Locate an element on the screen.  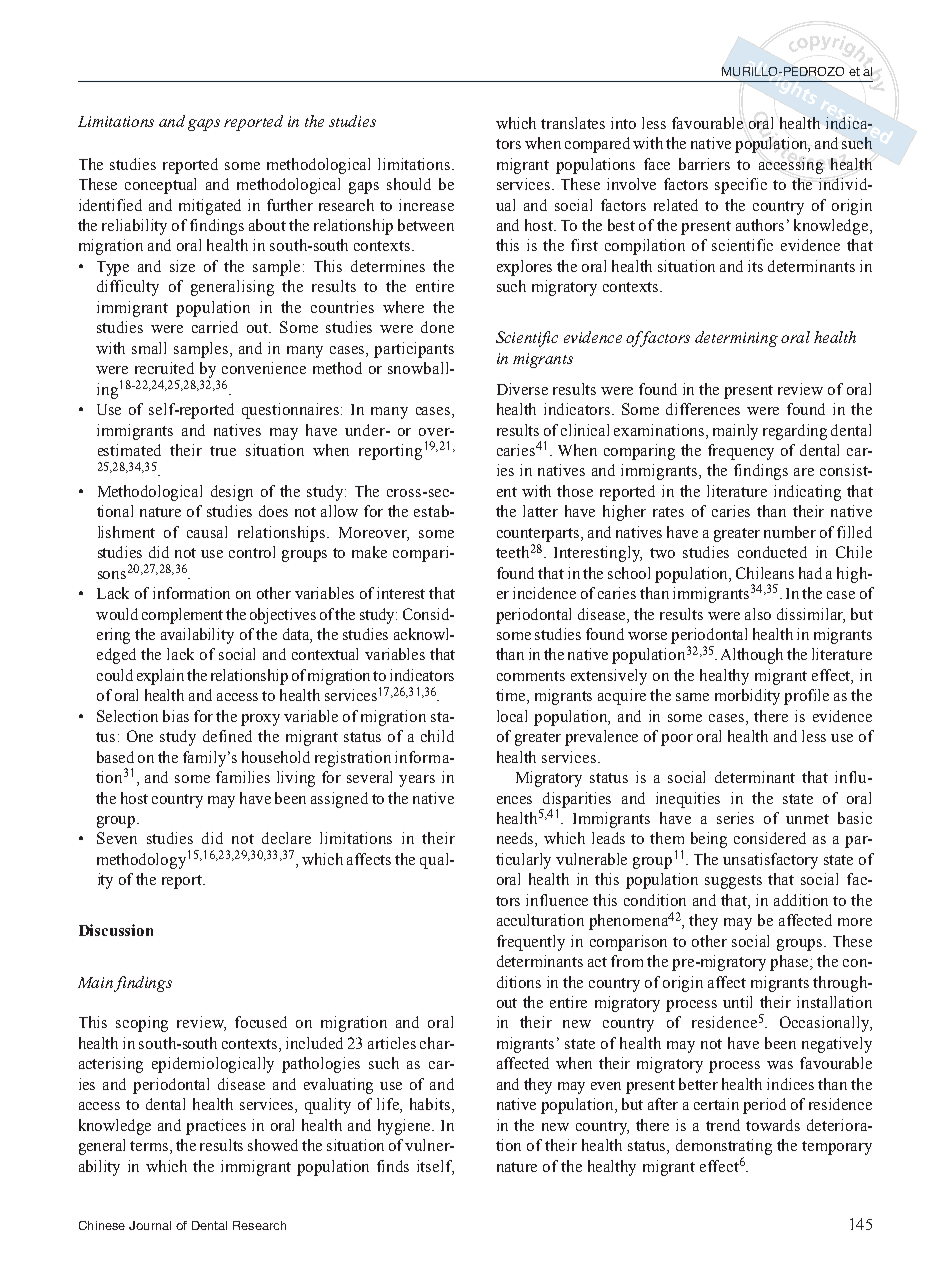
Although is located at coordinates (752, 656).
